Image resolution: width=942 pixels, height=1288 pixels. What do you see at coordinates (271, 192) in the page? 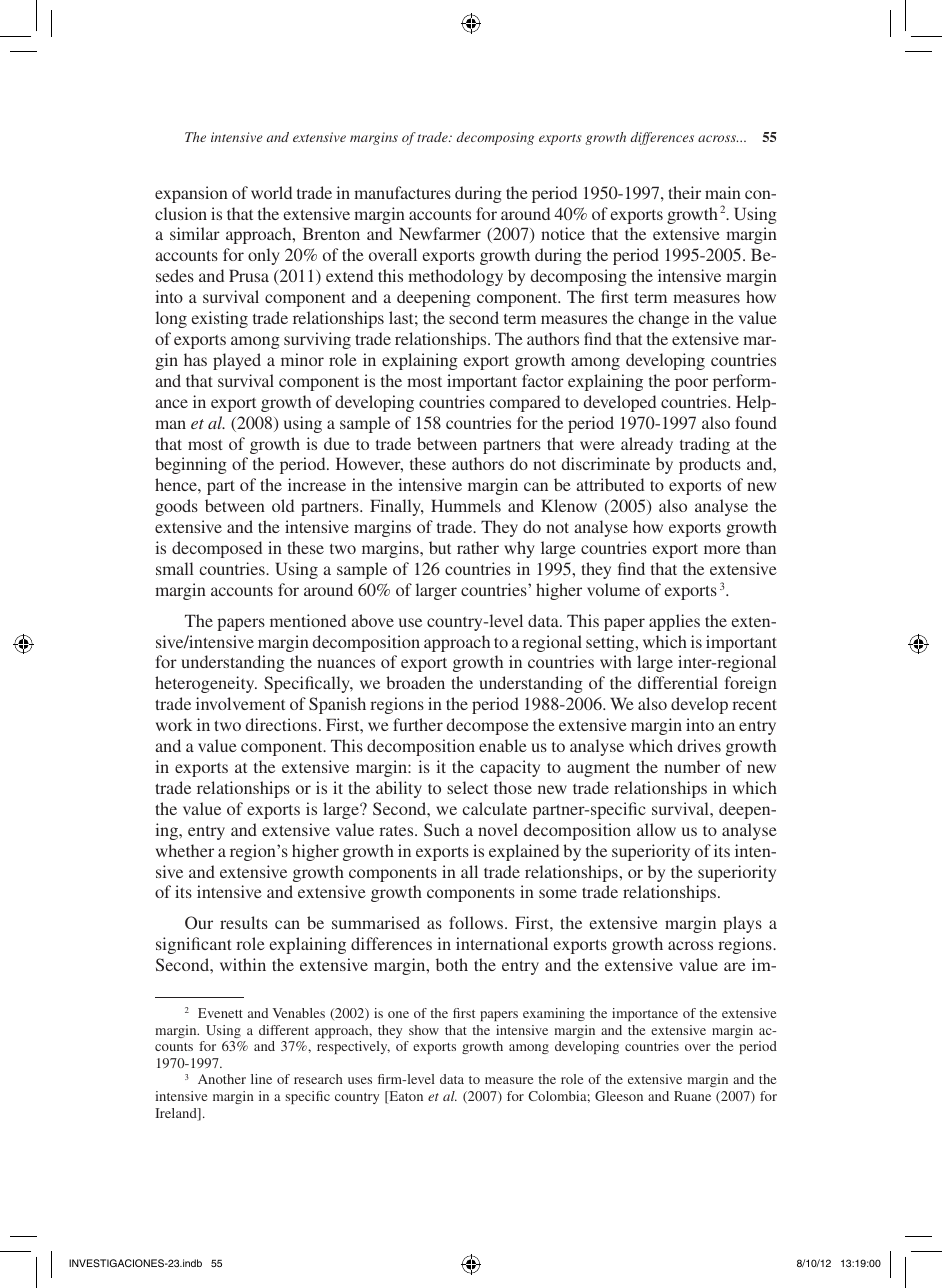
I see `world` at bounding box center [271, 192].
